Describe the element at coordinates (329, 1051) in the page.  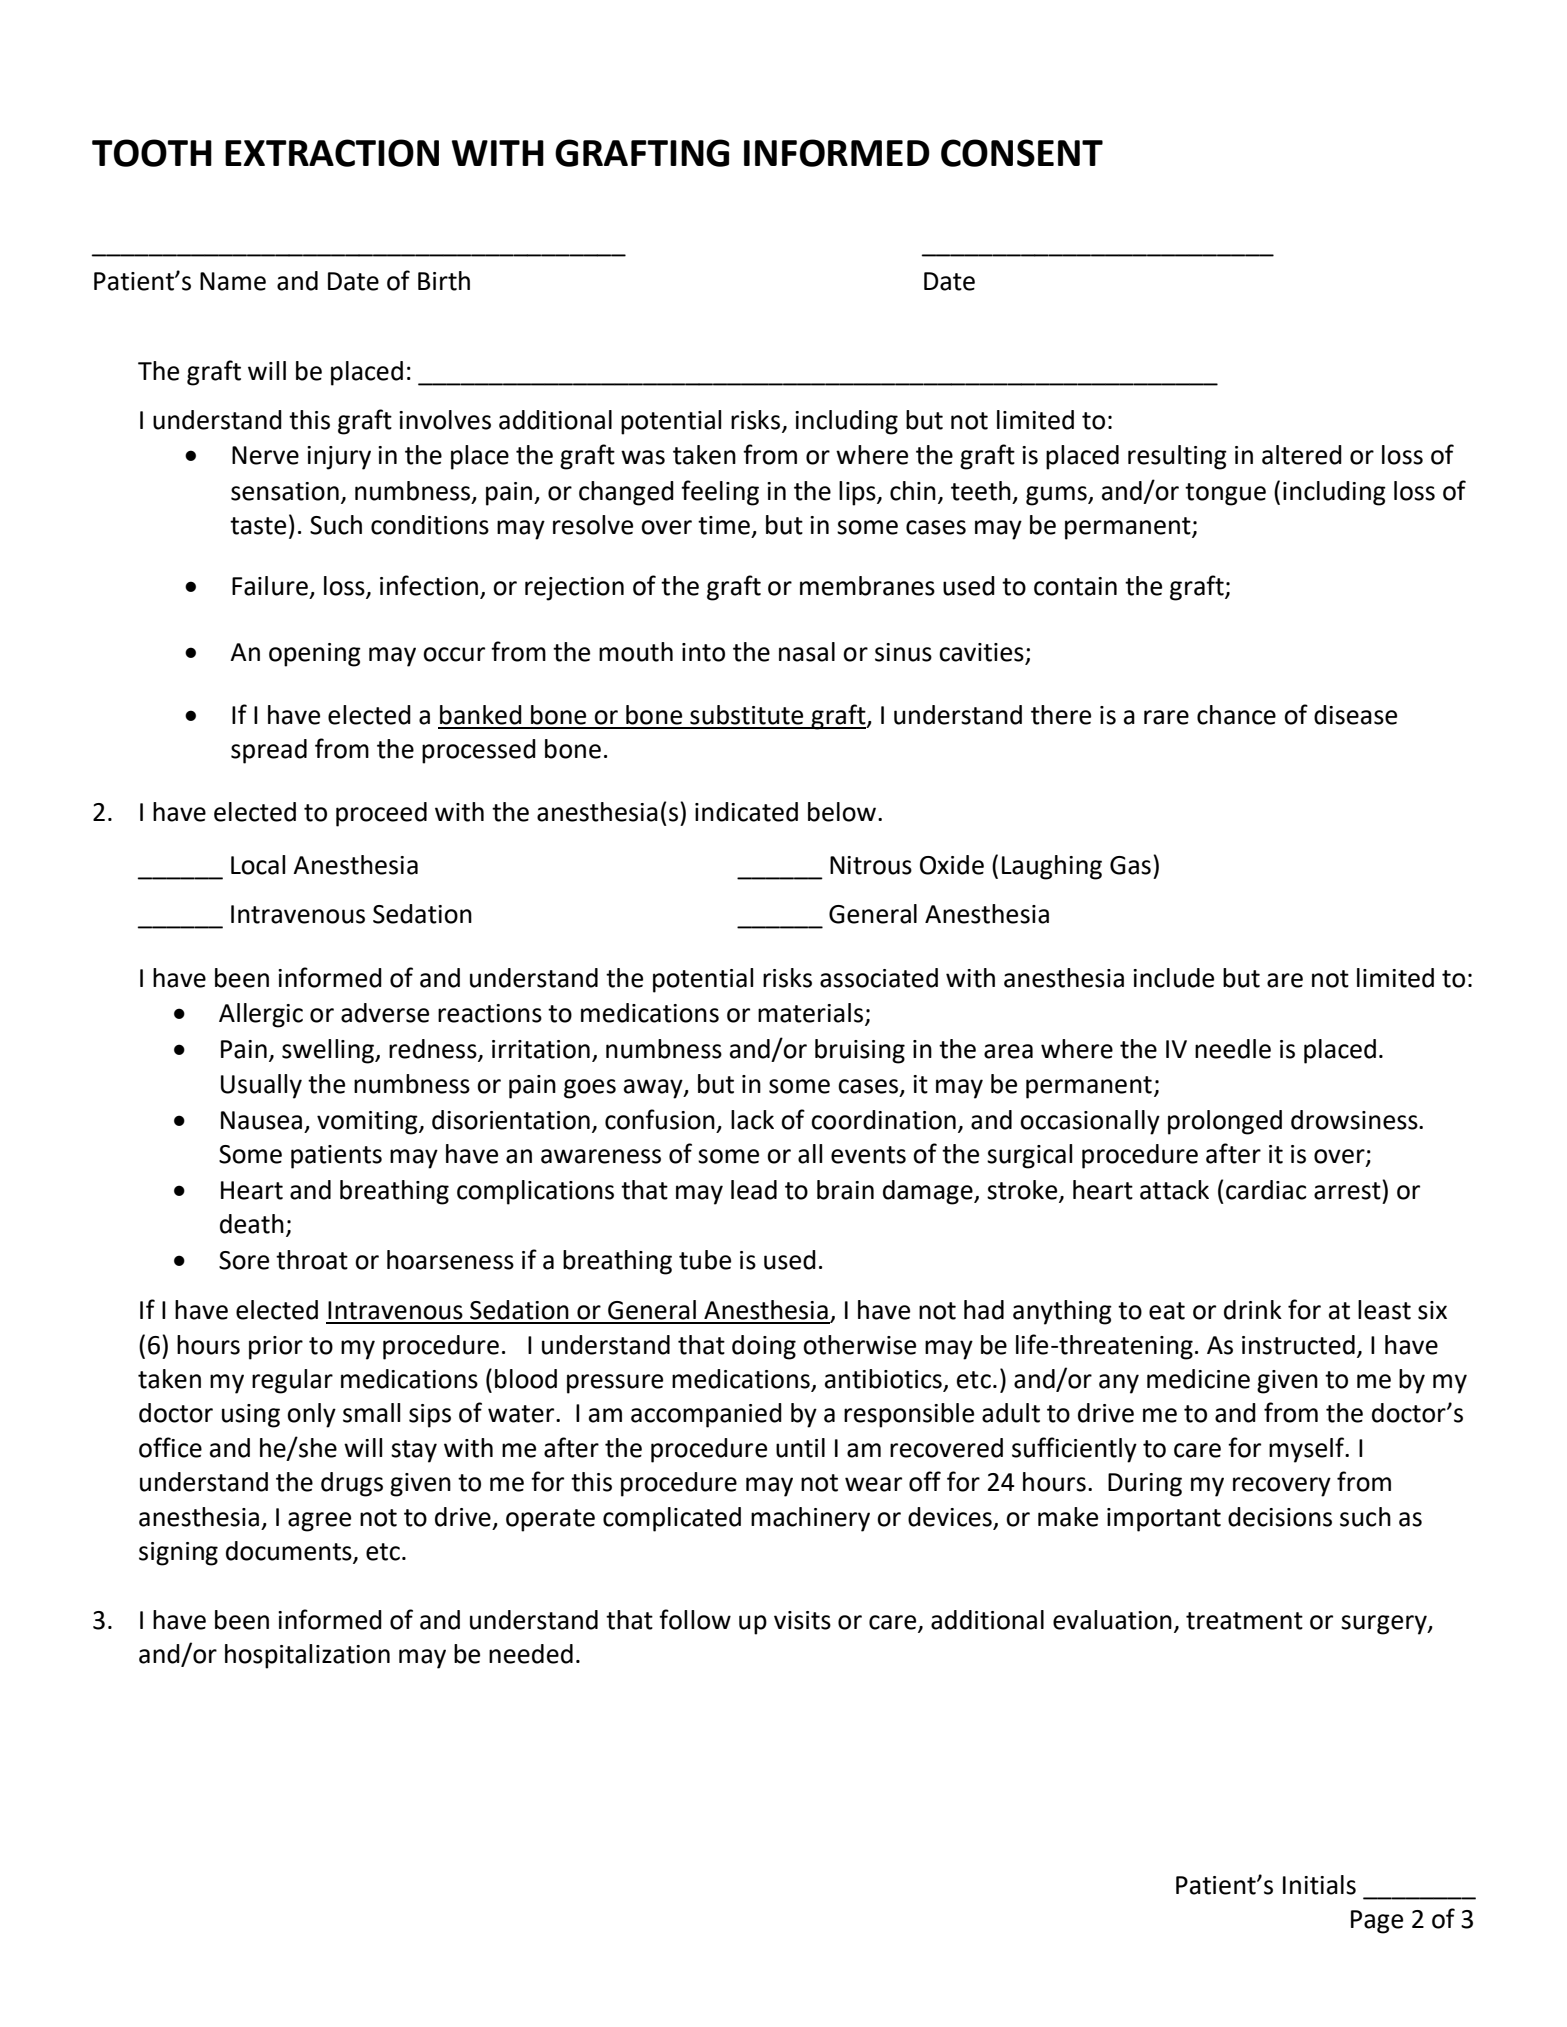
I see `swelling` at that location.
